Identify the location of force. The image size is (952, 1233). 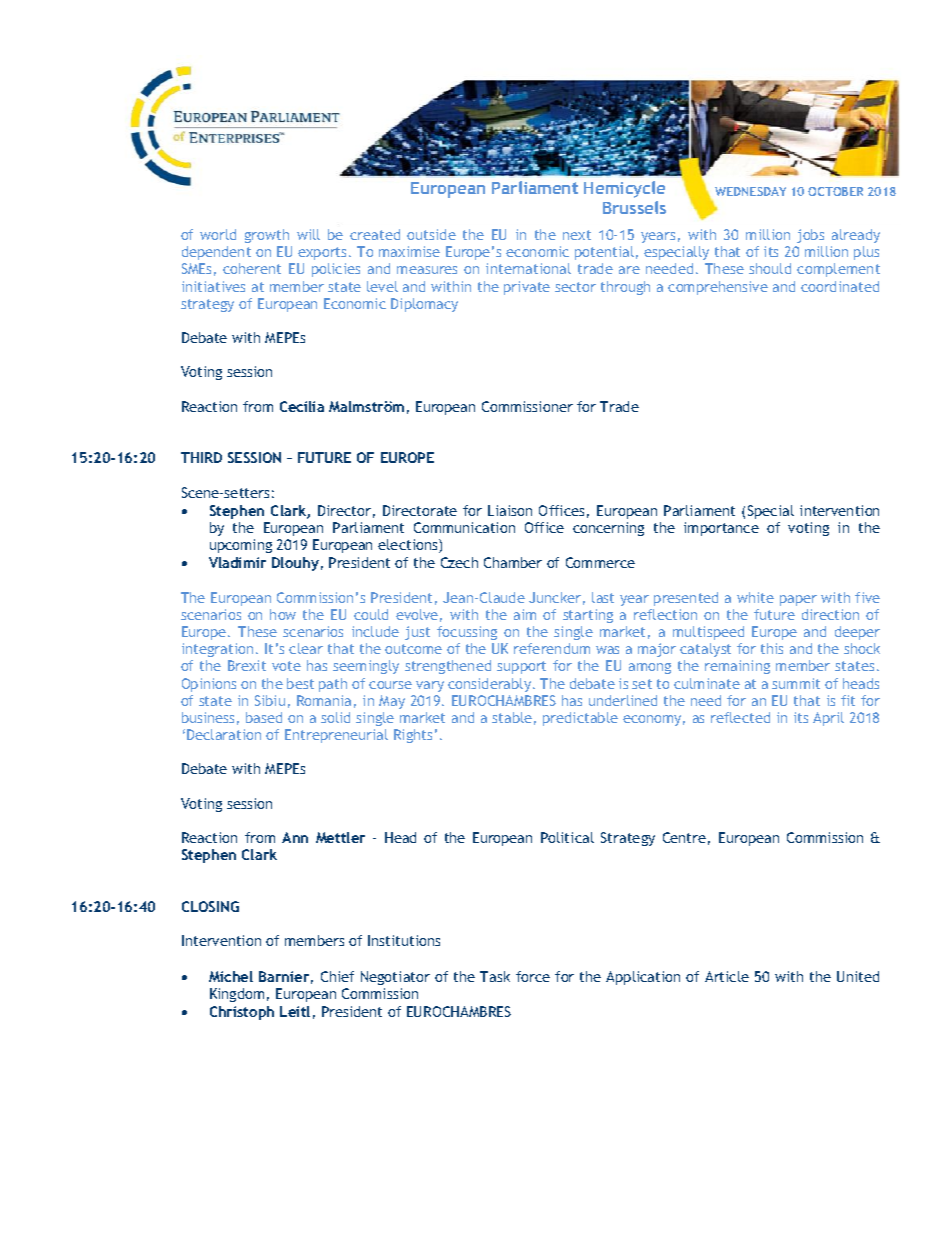
(533, 976).
